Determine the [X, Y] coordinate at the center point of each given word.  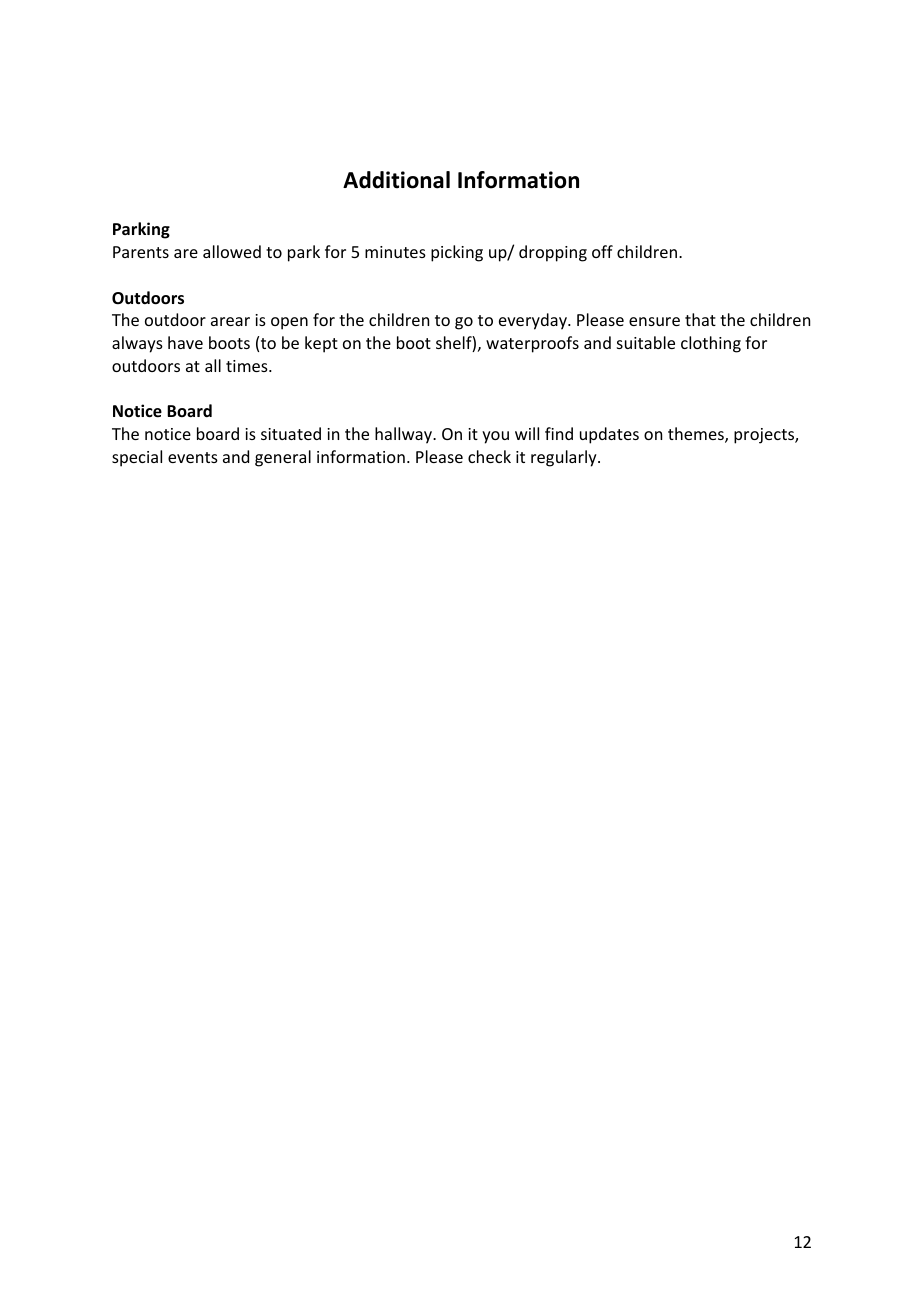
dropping [553, 253]
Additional [396, 180]
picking [457, 253]
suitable [646, 342]
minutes [395, 252]
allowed [232, 251]
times [248, 366]
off [602, 251]
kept [321, 344]
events [193, 457]
